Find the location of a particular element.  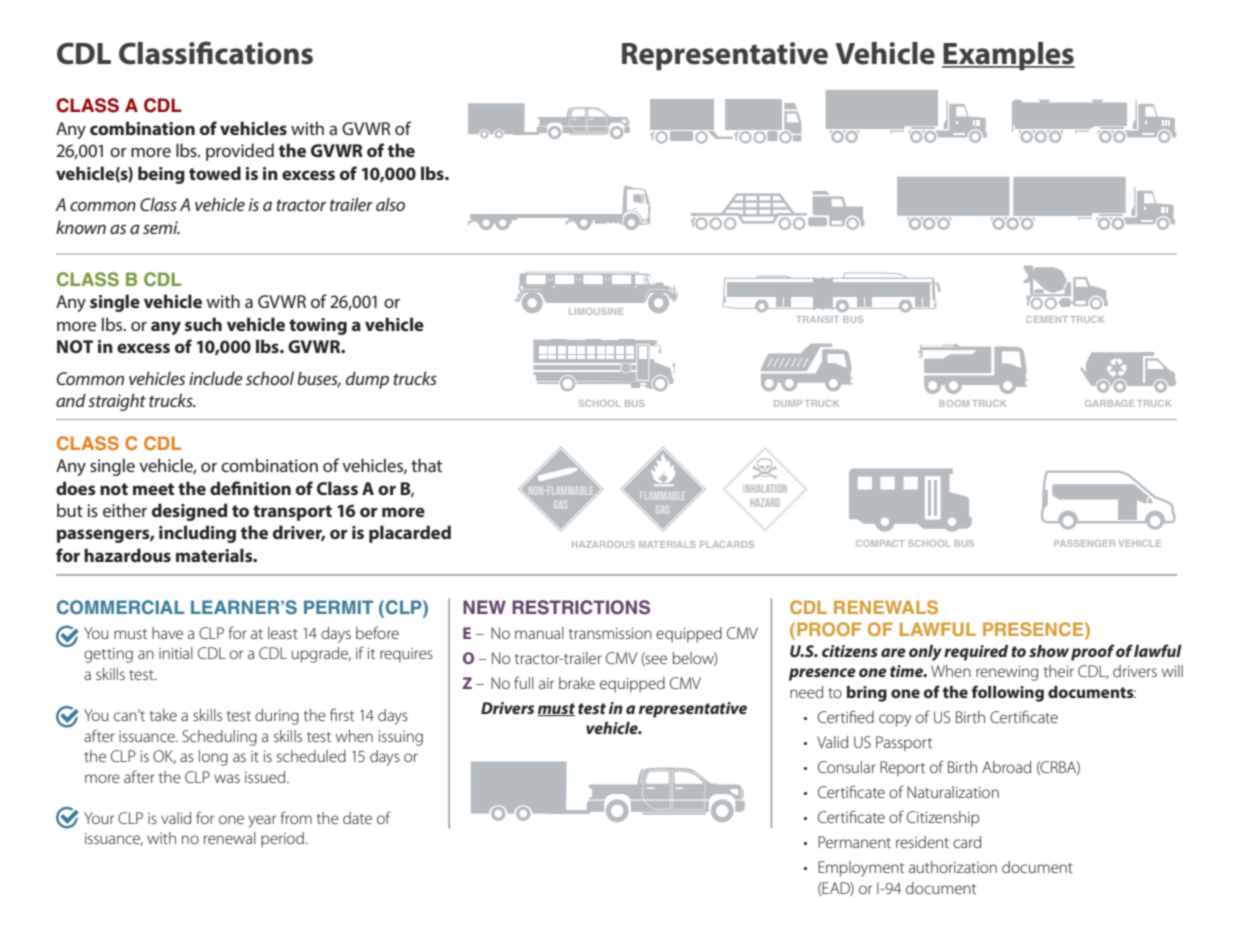

TRANSIT is located at coordinates (817, 319).
